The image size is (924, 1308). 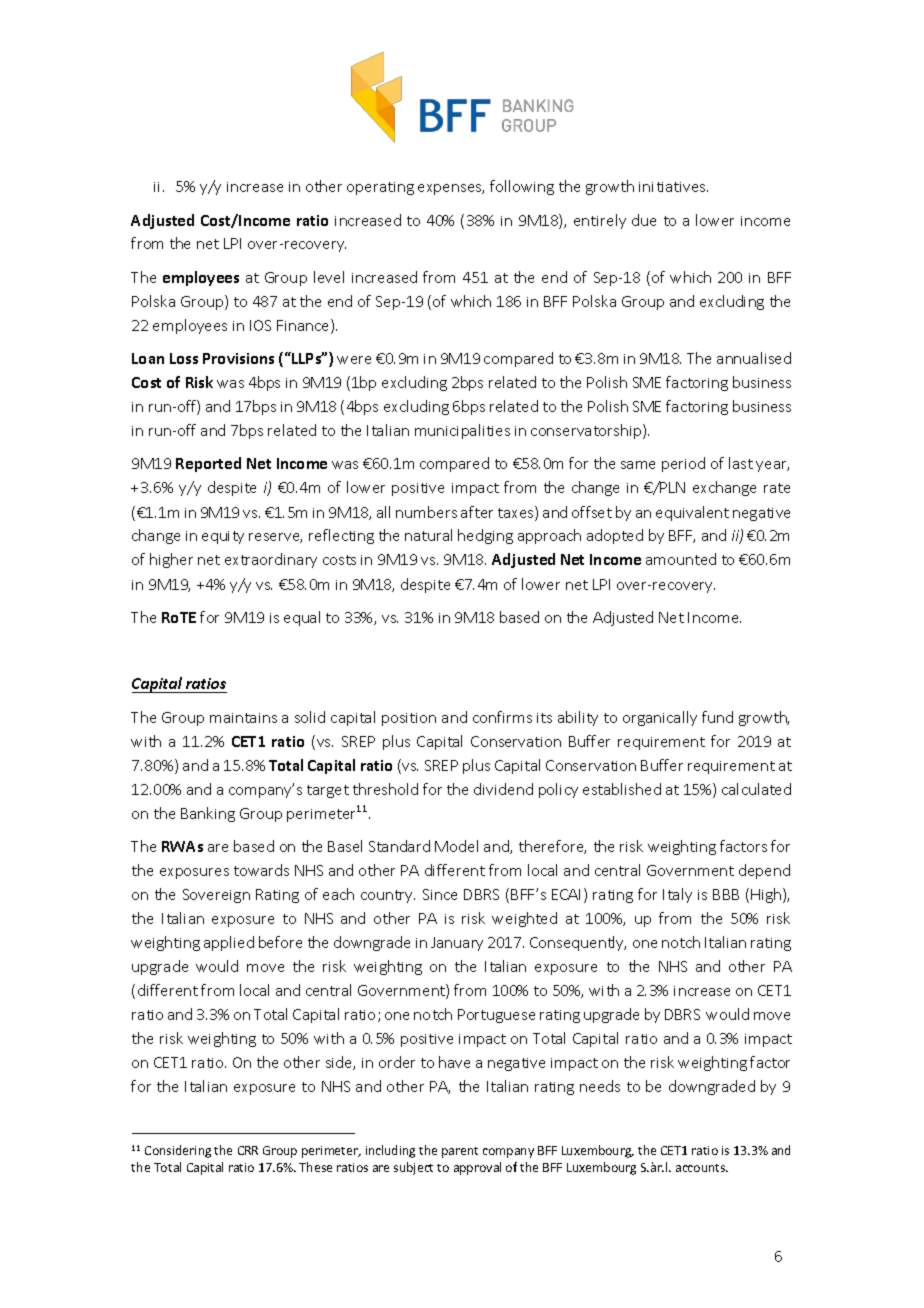 I want to click on level, so click(x=329, y=277).
